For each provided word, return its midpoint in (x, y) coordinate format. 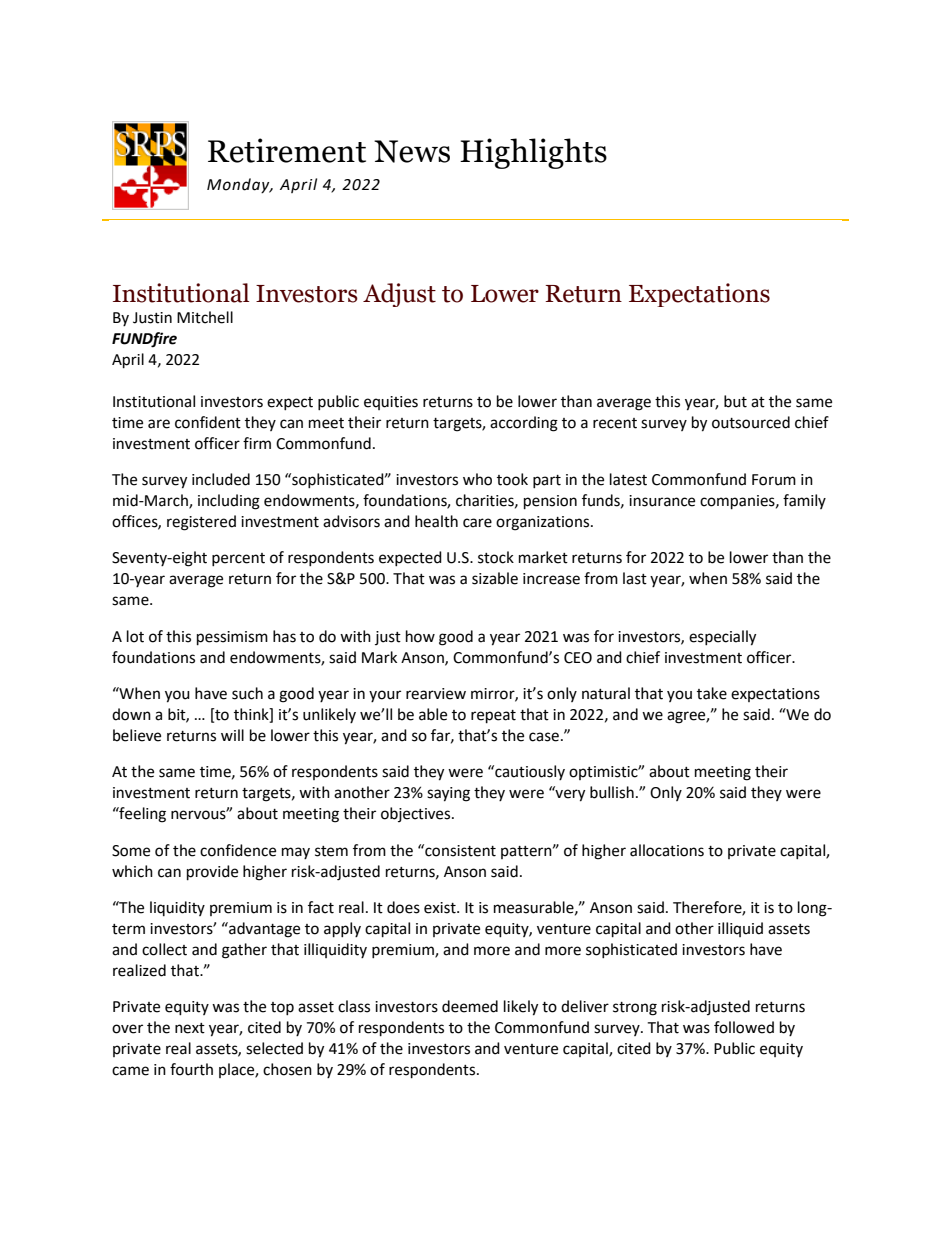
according (524, 424)
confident (208, 422)
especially (722, 638)
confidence (238, 850)
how (420, 636)
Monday (239, 185)
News (412, 151)
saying (448, 794)
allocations (667, 850)
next (190, 1028)
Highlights (533, 153)
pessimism (232, 638)
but (735, 401)
